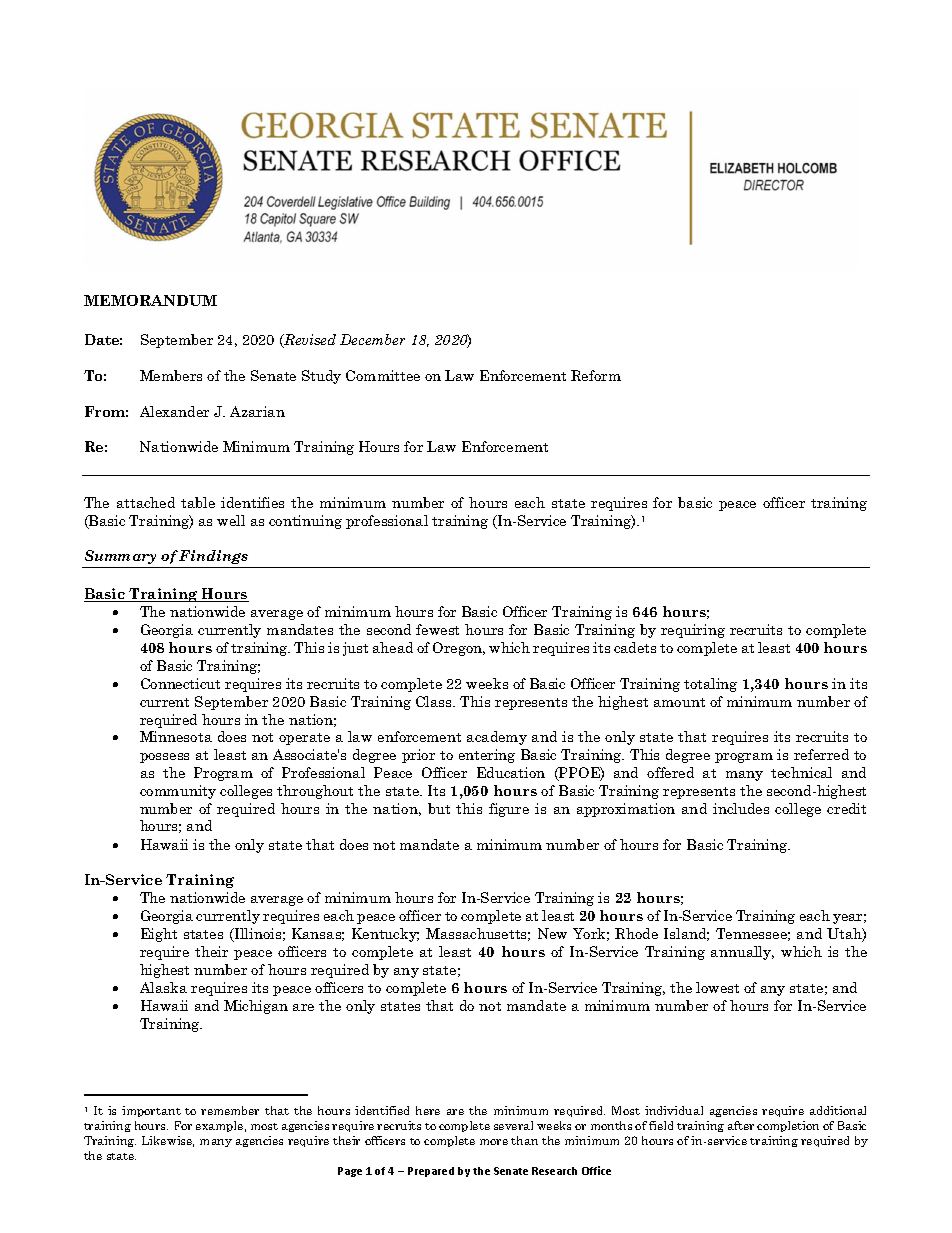  I want to click on includes, so click(741, 808).
